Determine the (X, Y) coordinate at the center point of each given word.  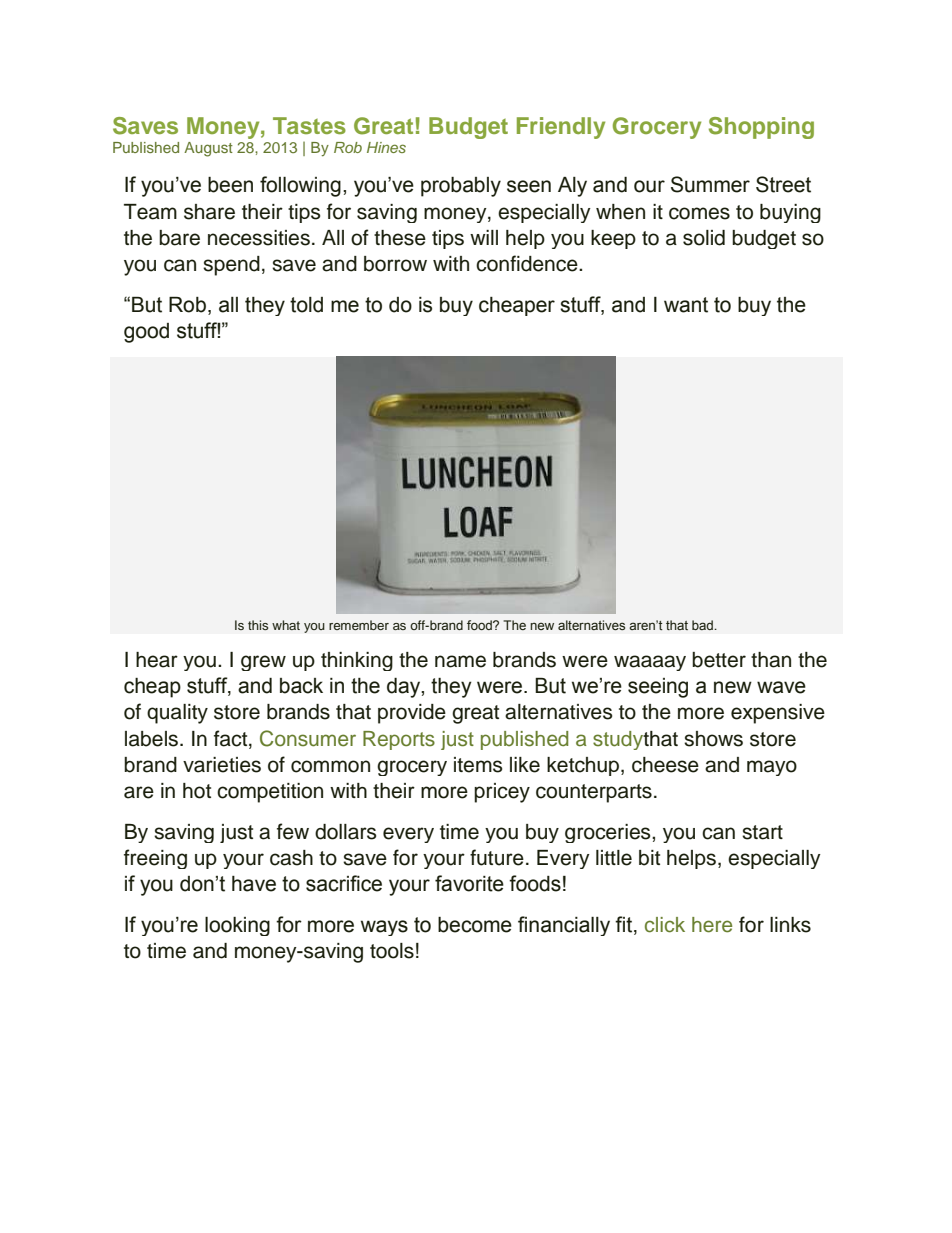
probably (461, 187)
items (478, 765)
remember (359, 625)
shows (713, 739)
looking (237, 926)
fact (232, 738)
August (208, 149)
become (475, 925)
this (258, 625)
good (146, 333)
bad (703, 625)
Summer (710, 184)
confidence (528, 263)
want (686, 305)
